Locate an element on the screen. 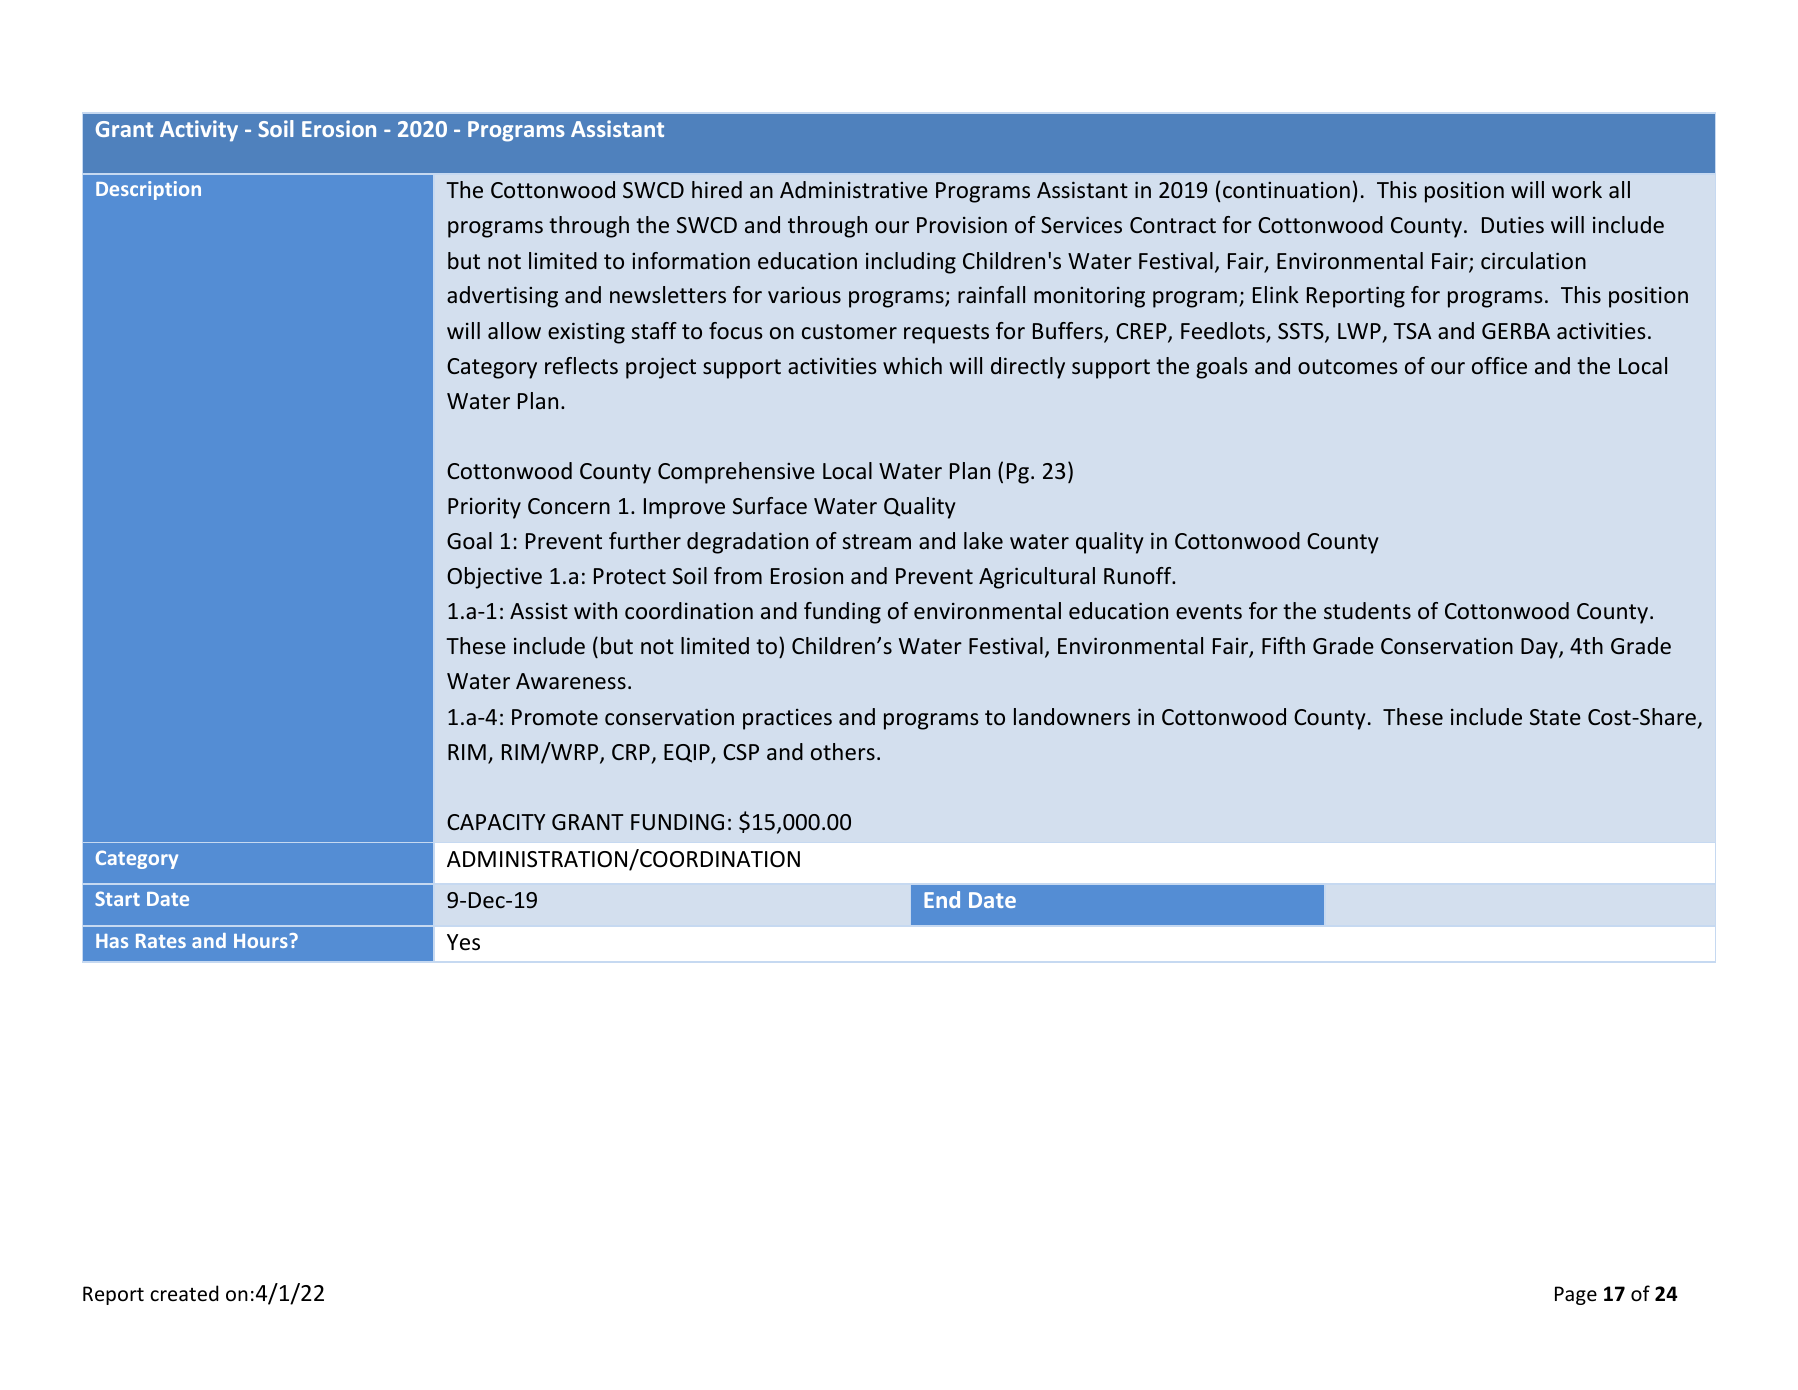  continuation is located at coordinates (1286, 190).
